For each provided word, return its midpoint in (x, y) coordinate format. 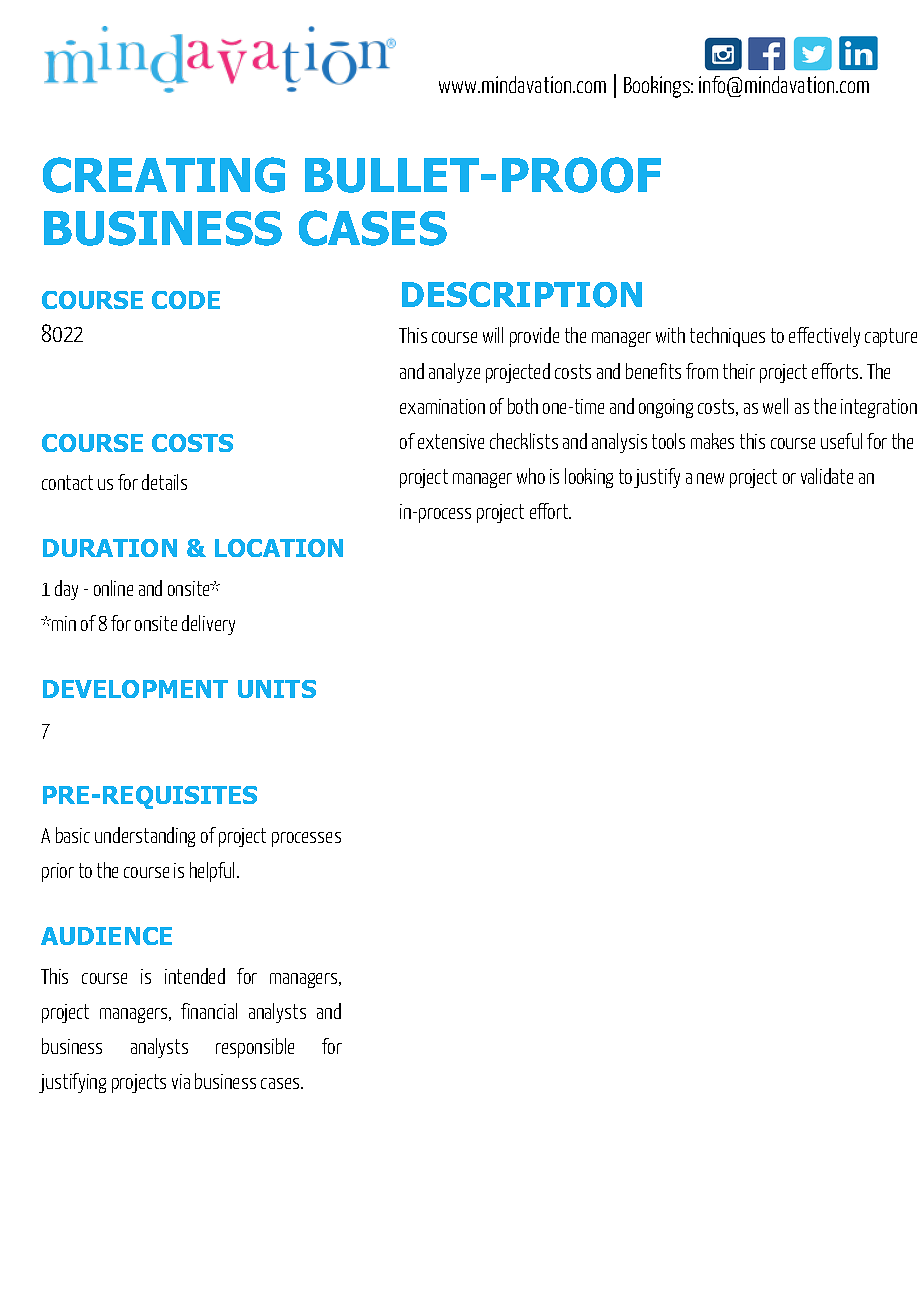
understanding (145, 837)
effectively (824, 337)
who (531, 476)
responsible (255, 1048)
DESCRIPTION (522, 295)
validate (827, 476)
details (164, 482)
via (181, 1081)
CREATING (164, 175)
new (710, 478)
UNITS (277, 689)
